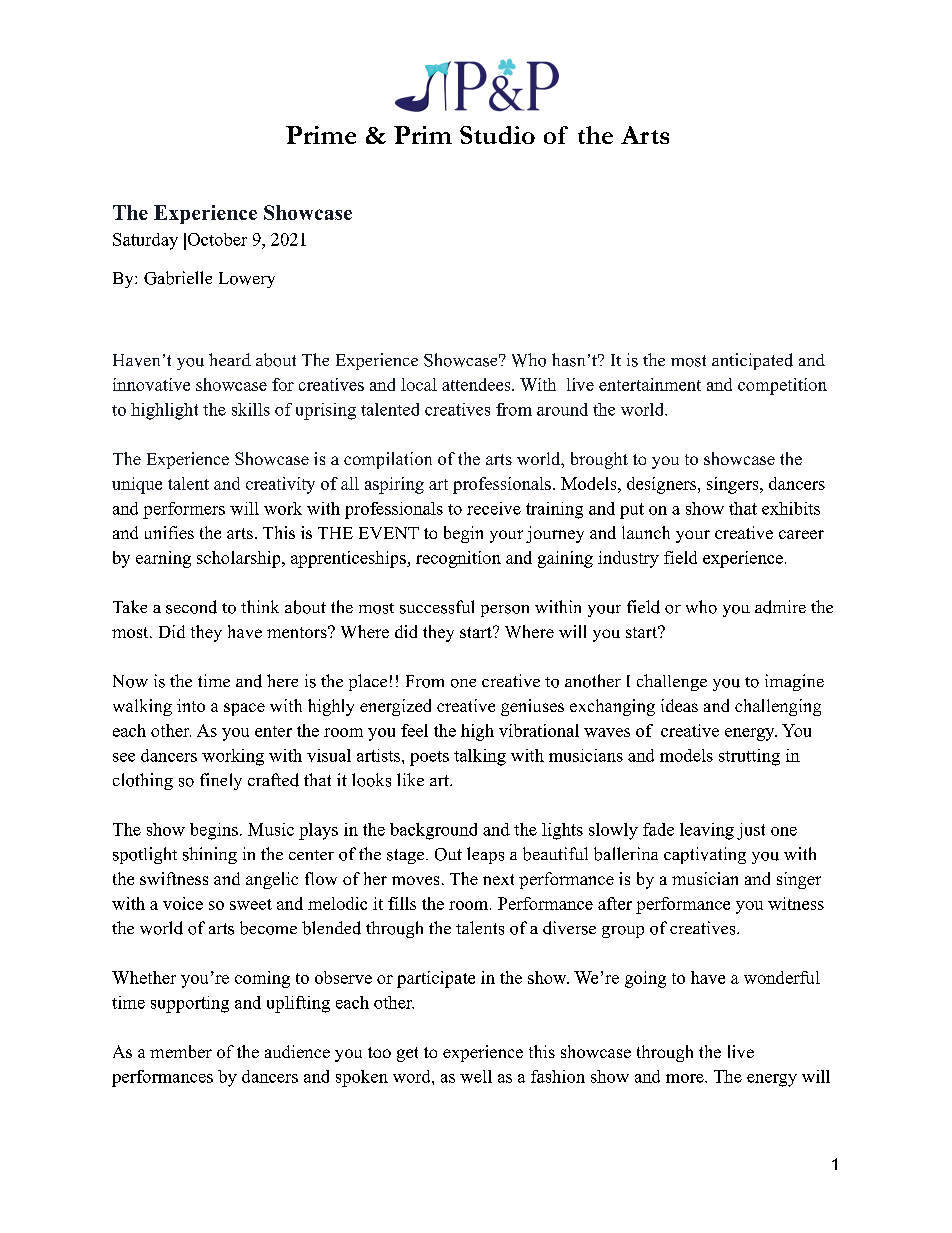  I want to click on Studio, so click(497, 135).
